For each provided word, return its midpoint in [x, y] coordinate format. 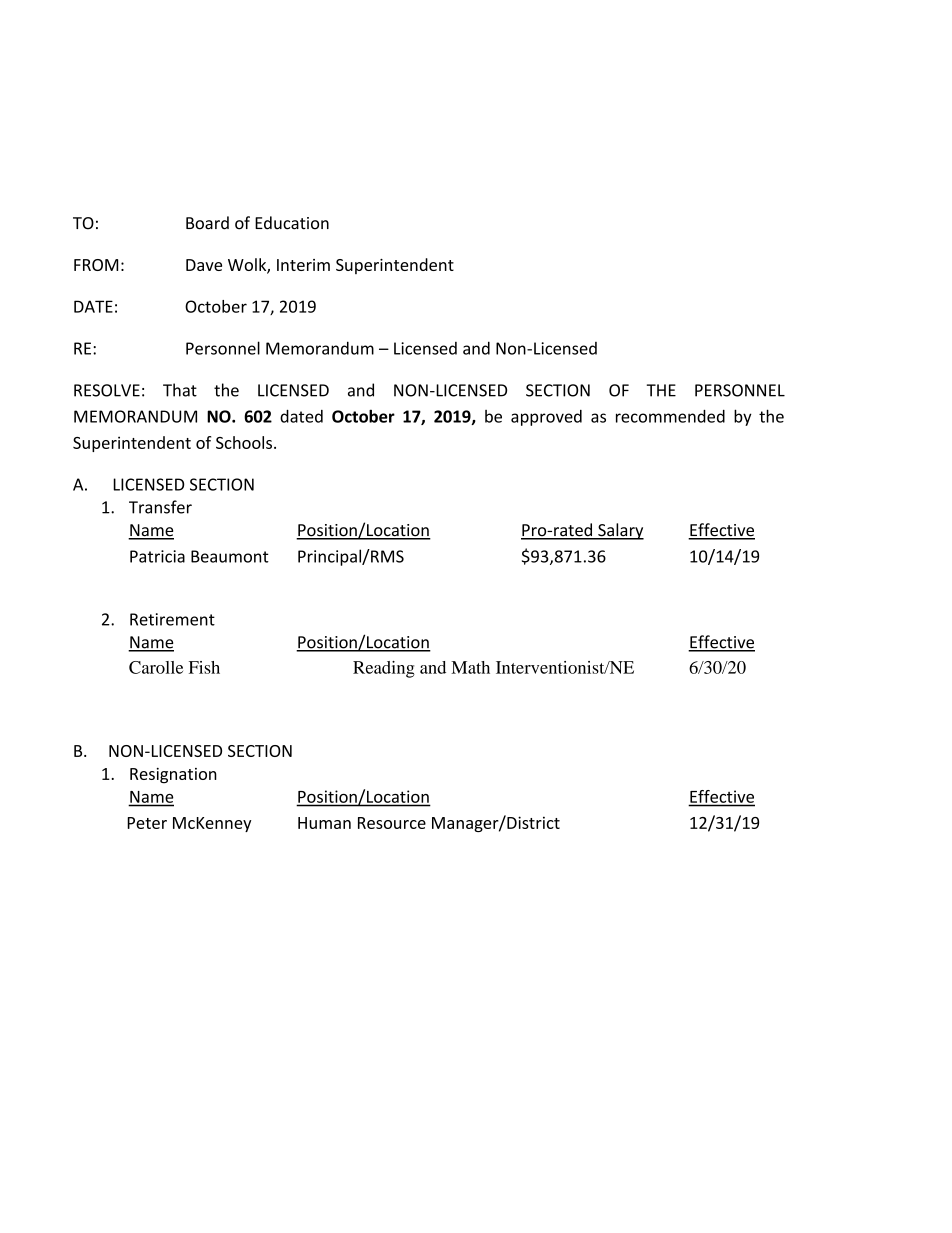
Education [292, 223]
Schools [244, 442]
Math [470, 667]
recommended [670, 416]
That [180, 390]
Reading [384, 669]
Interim [303, 265]
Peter [147, 823]
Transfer [160, 507]
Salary [620, 531]
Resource [392, 823]
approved [546, 418]
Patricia [157, 556]
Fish [204, 667]
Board [207, 223]
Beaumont [230, 556]
